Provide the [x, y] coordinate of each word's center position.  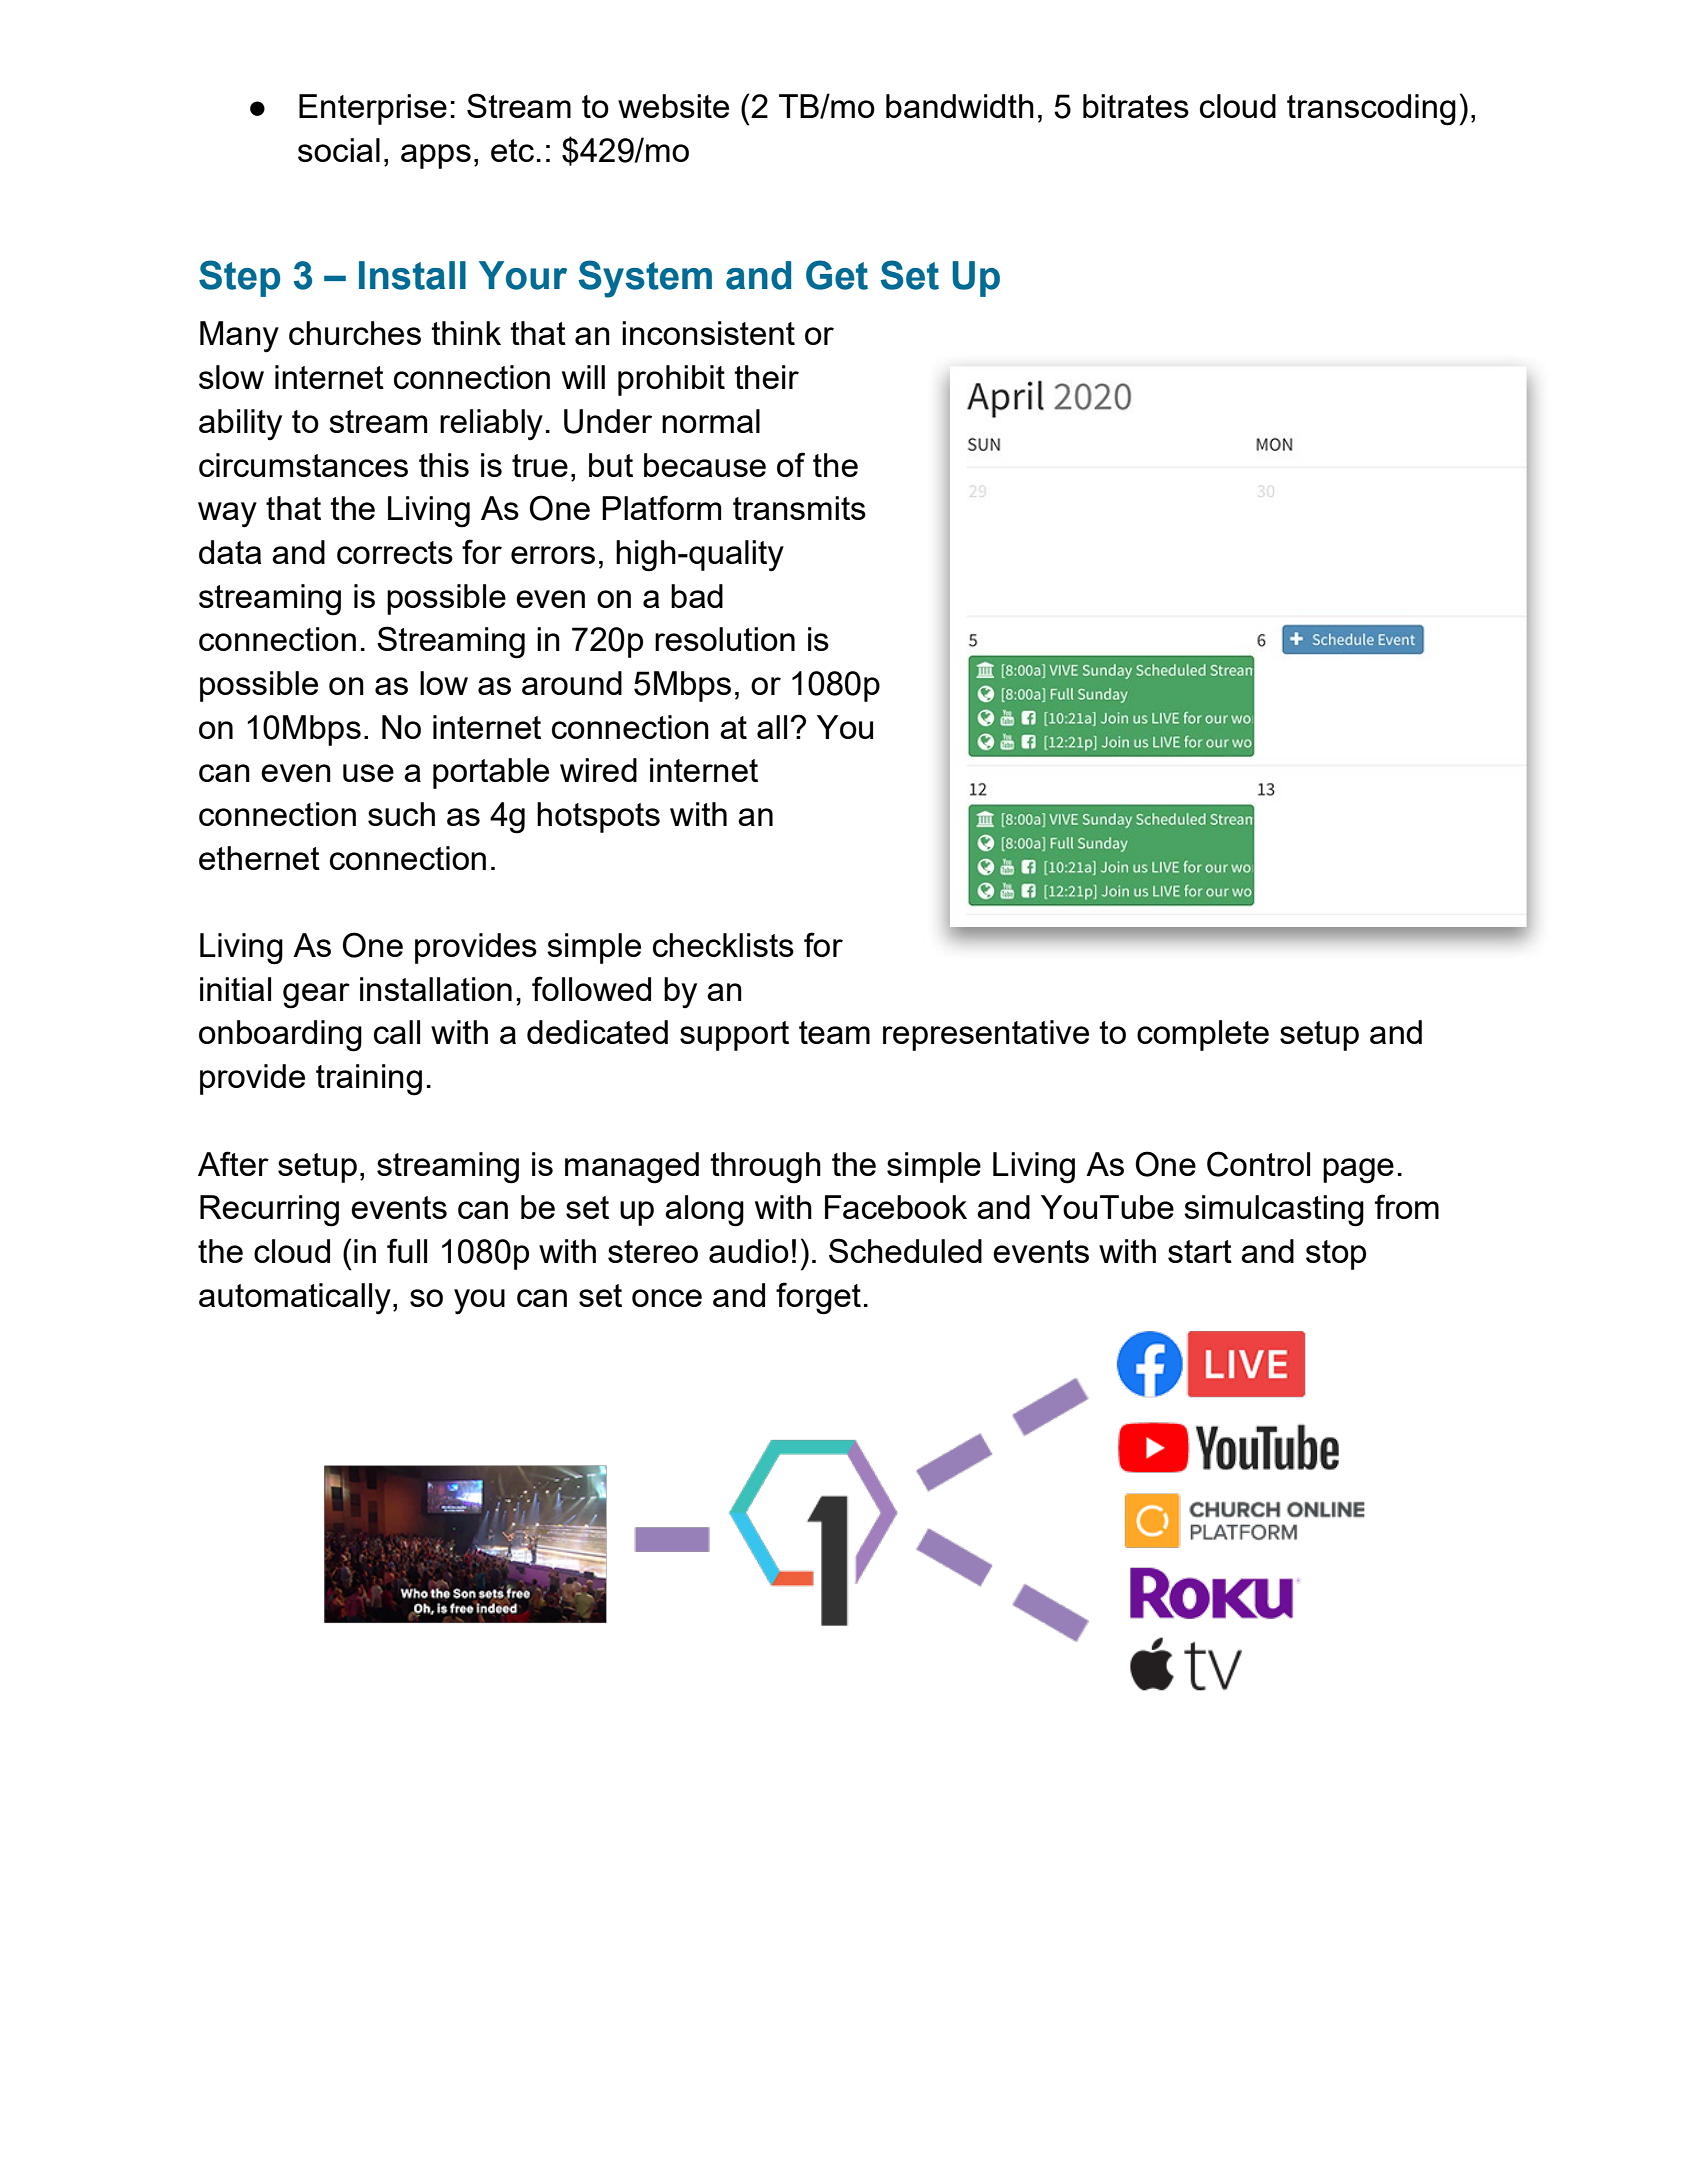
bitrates [1136, 106]
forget [818, 1298]
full [407, 1250]
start [1200, 1251]
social [339, 150]
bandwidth [960, 106]
